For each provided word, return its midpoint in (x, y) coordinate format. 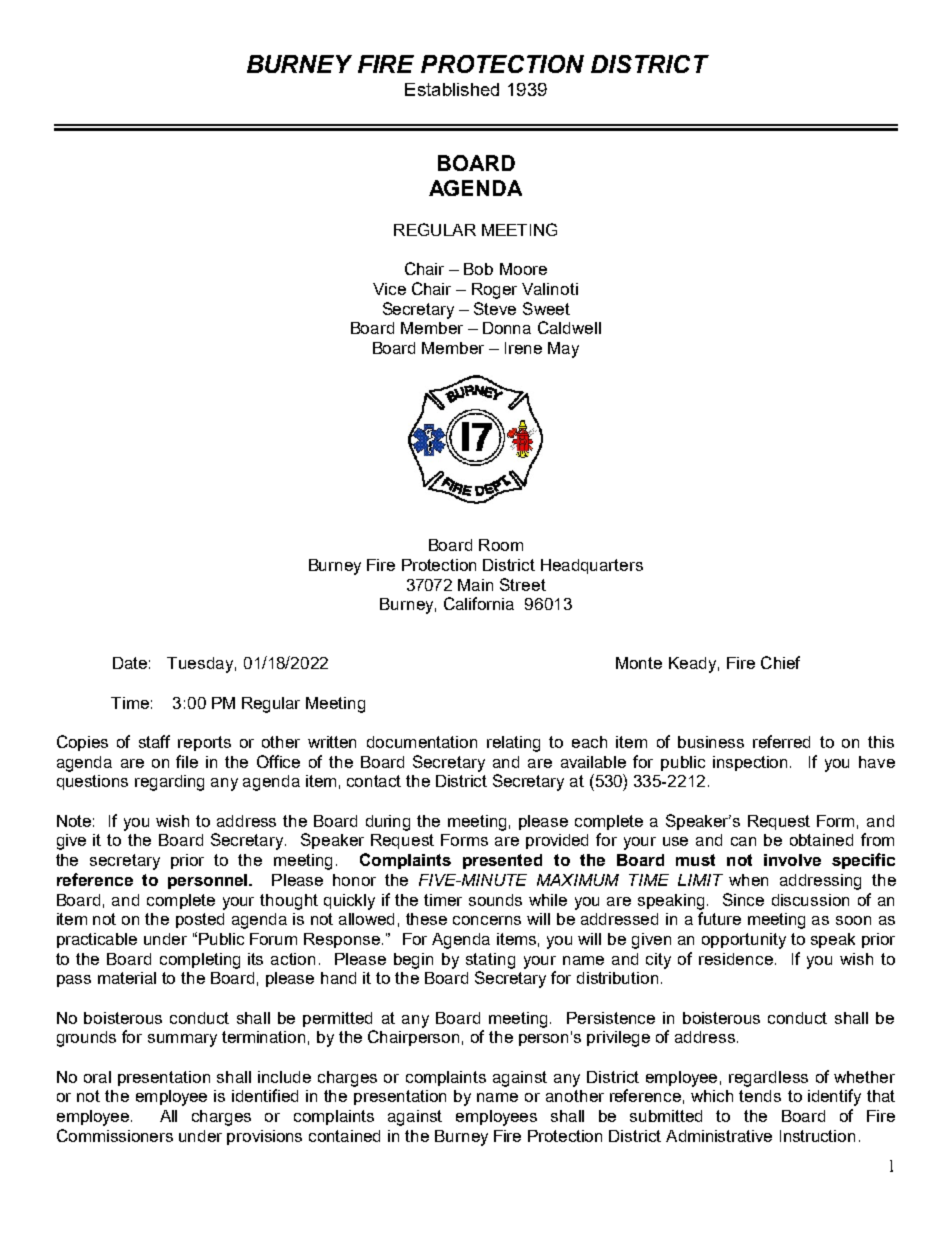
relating (513, 744)
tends (760, 1096)
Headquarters (592, 566)
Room (501, 545)
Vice (389, 289)
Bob (478, 269)
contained (344, 1136)
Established (452, 89)
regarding (169, 783)
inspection (750, 763)
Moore (523, 269)
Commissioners (115, 1135)
